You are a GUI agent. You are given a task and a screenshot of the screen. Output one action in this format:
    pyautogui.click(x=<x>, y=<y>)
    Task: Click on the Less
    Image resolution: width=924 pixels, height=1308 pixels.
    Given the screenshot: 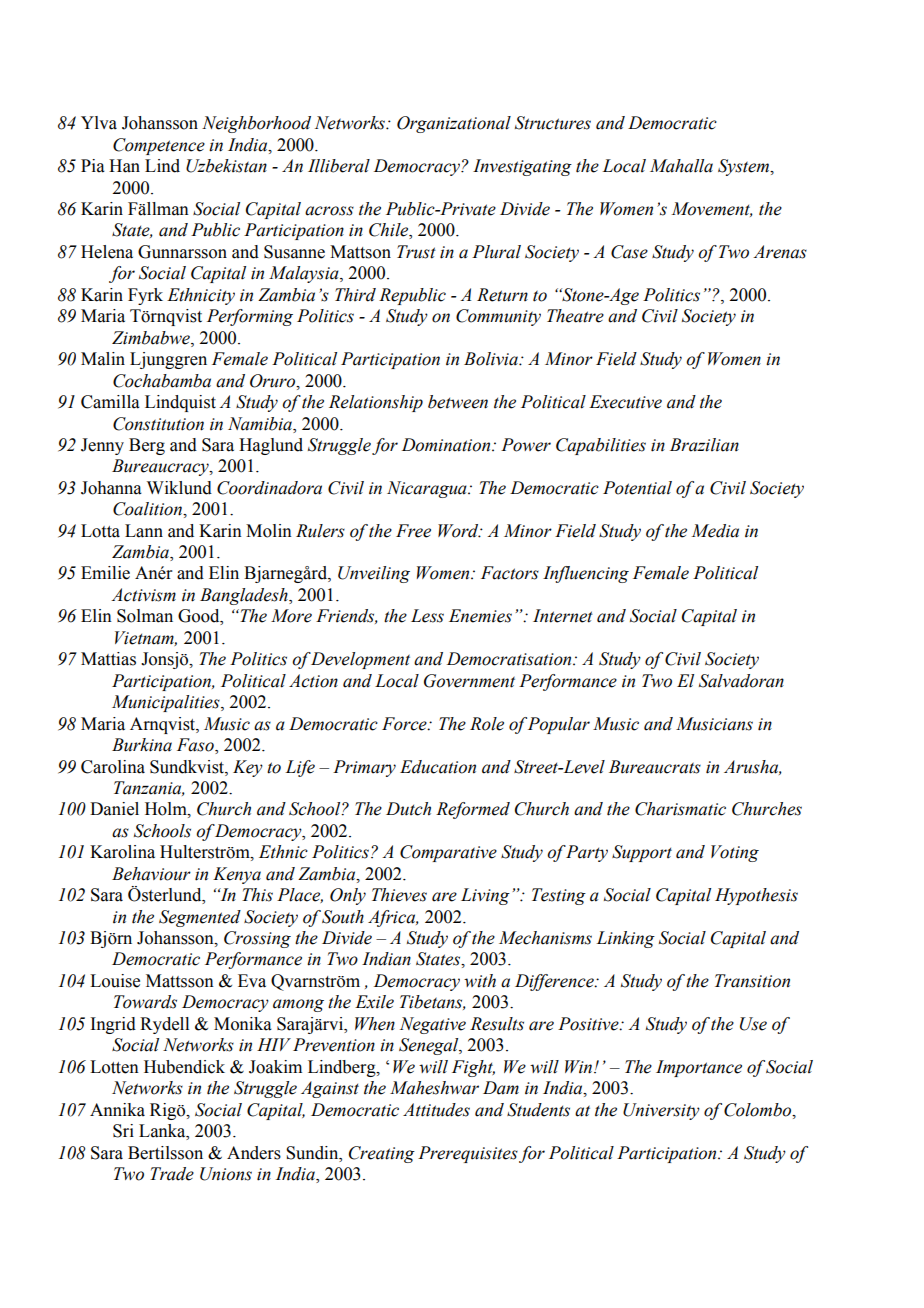 What is the action you would take?
    pyautogui.click(x=427, y=616)
